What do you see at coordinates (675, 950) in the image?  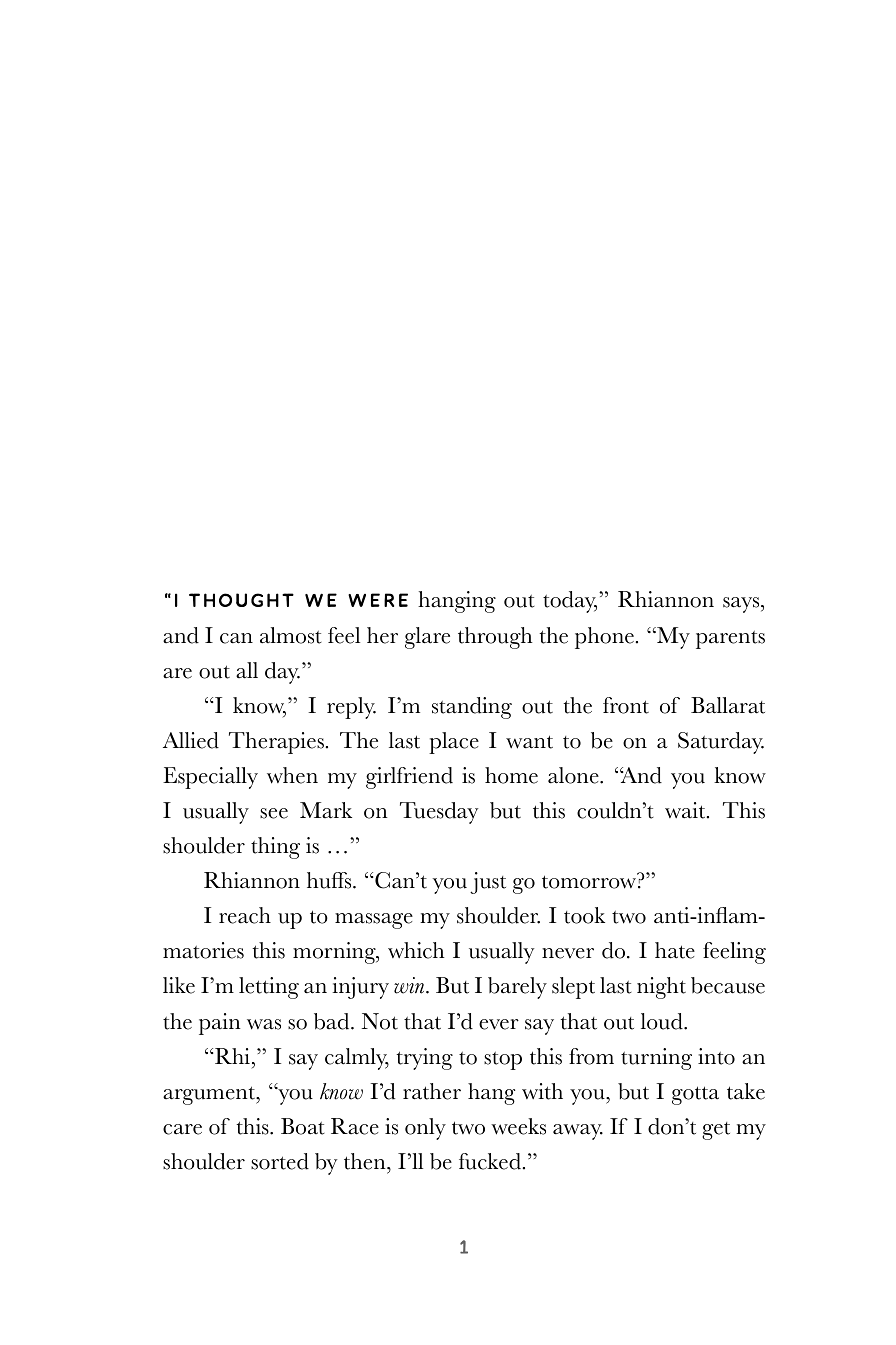 I see `hate` at bounding box center [675, 950].
